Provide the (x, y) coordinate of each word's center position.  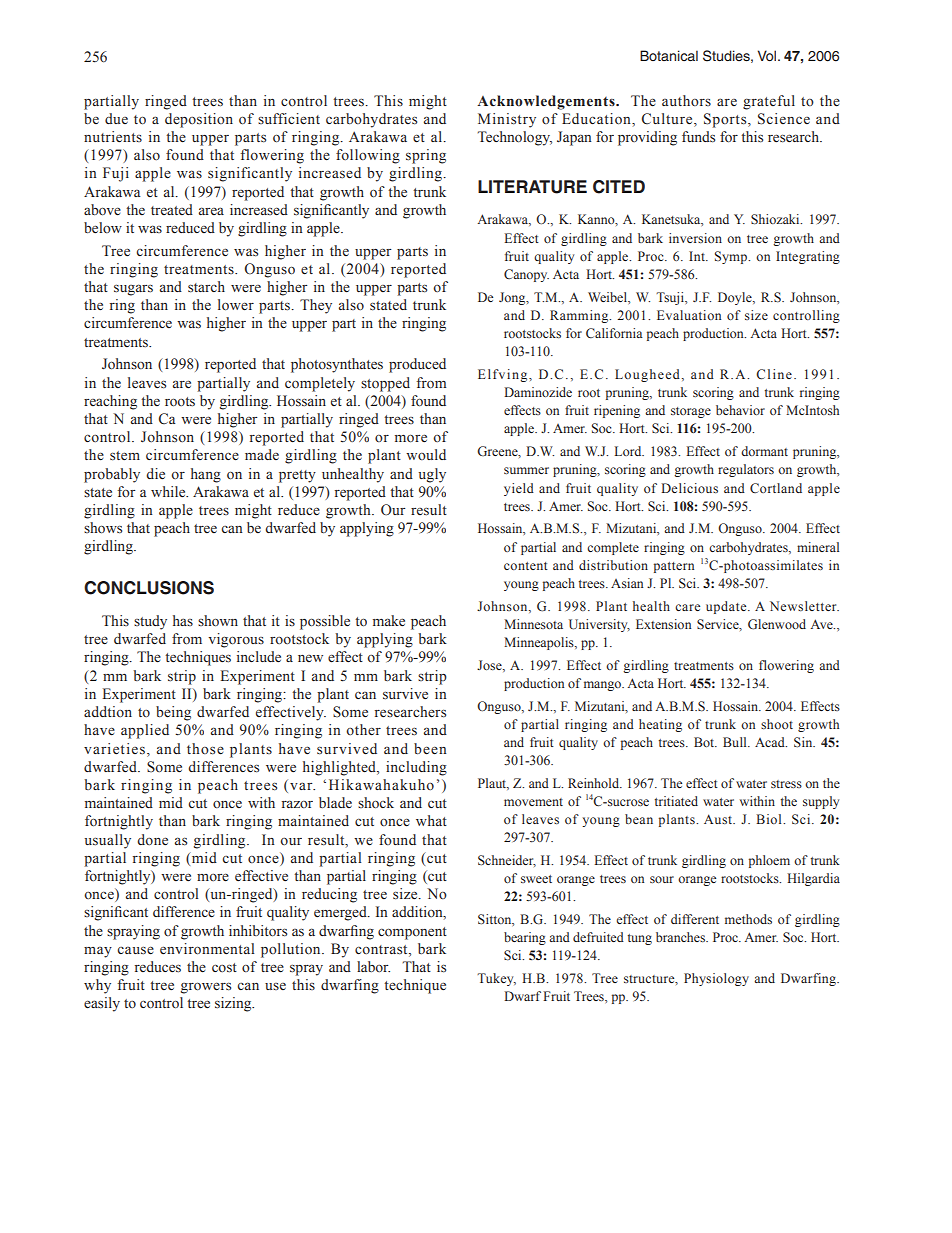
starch (206, 287)
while (169, 491)
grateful (769, 102)
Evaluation (689, 315)
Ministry (507, 120)
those (205, 749)
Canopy (526, 275)
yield (519, 489)
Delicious (689, 488)
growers (206, 988)
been (430, 749)
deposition (199, 120)
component (412, 933)
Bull (736, 742)
